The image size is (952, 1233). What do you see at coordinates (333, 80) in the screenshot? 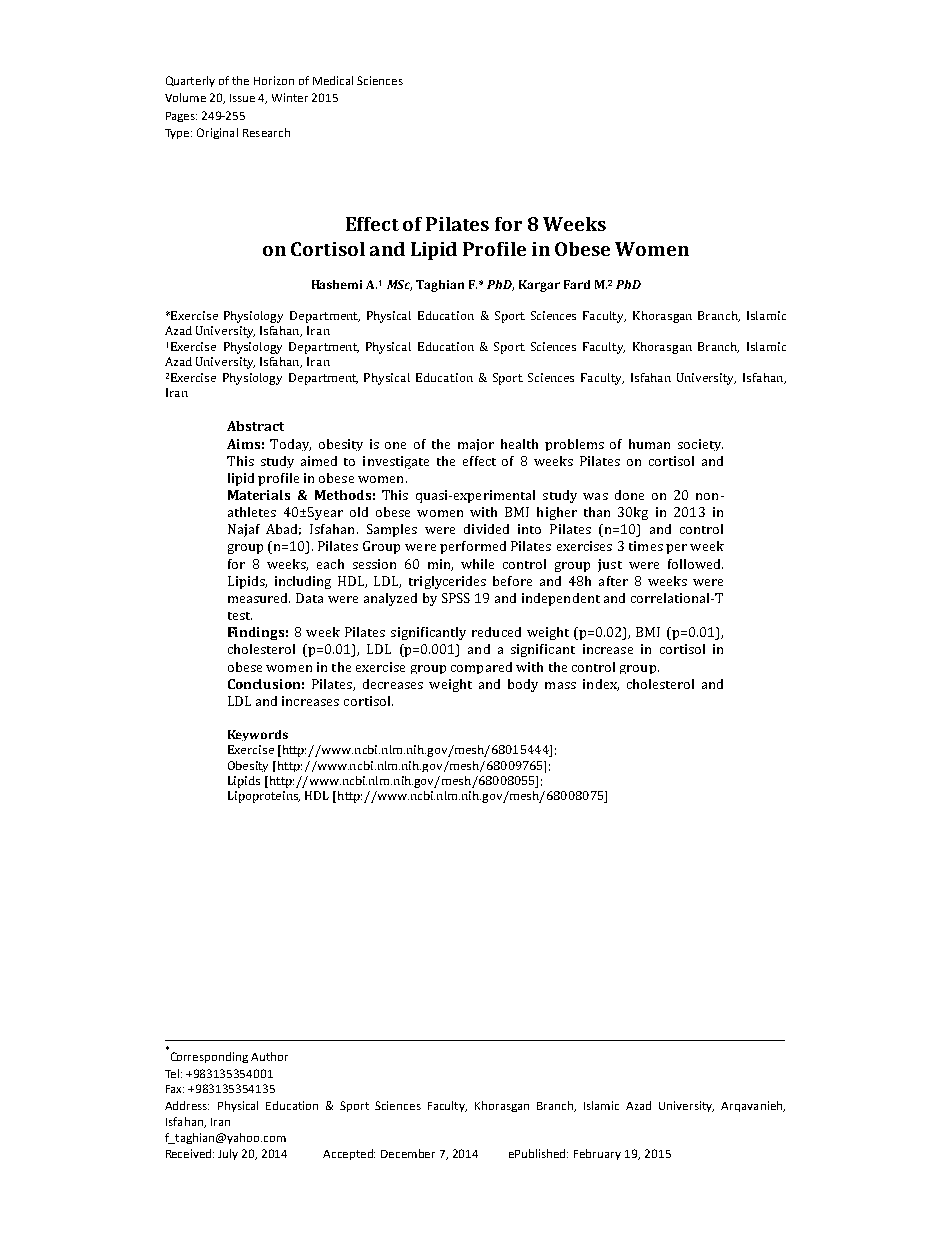
I see `Medical` at bounding box center [333, 80].
